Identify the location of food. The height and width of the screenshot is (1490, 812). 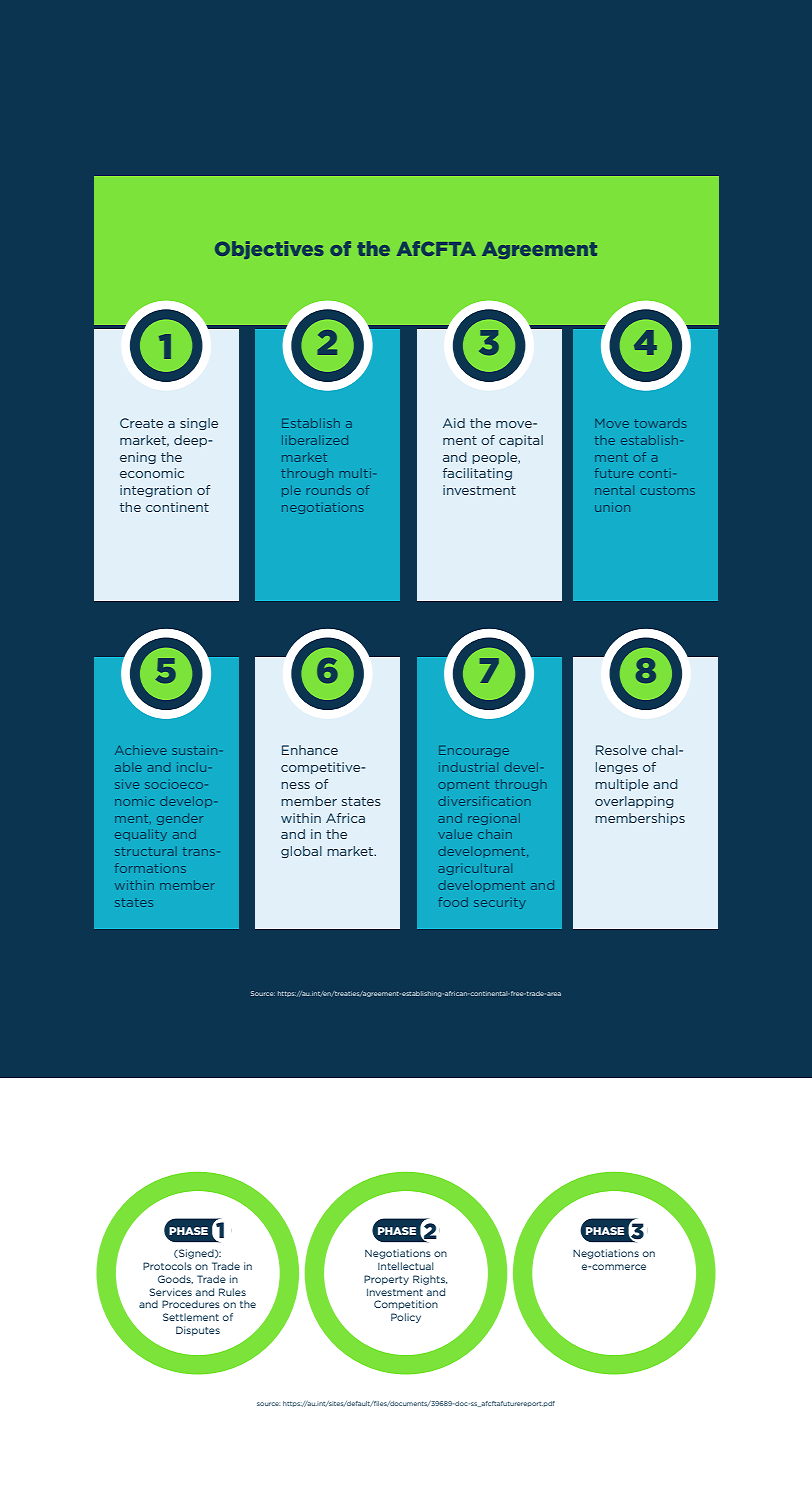
(453, 902).
